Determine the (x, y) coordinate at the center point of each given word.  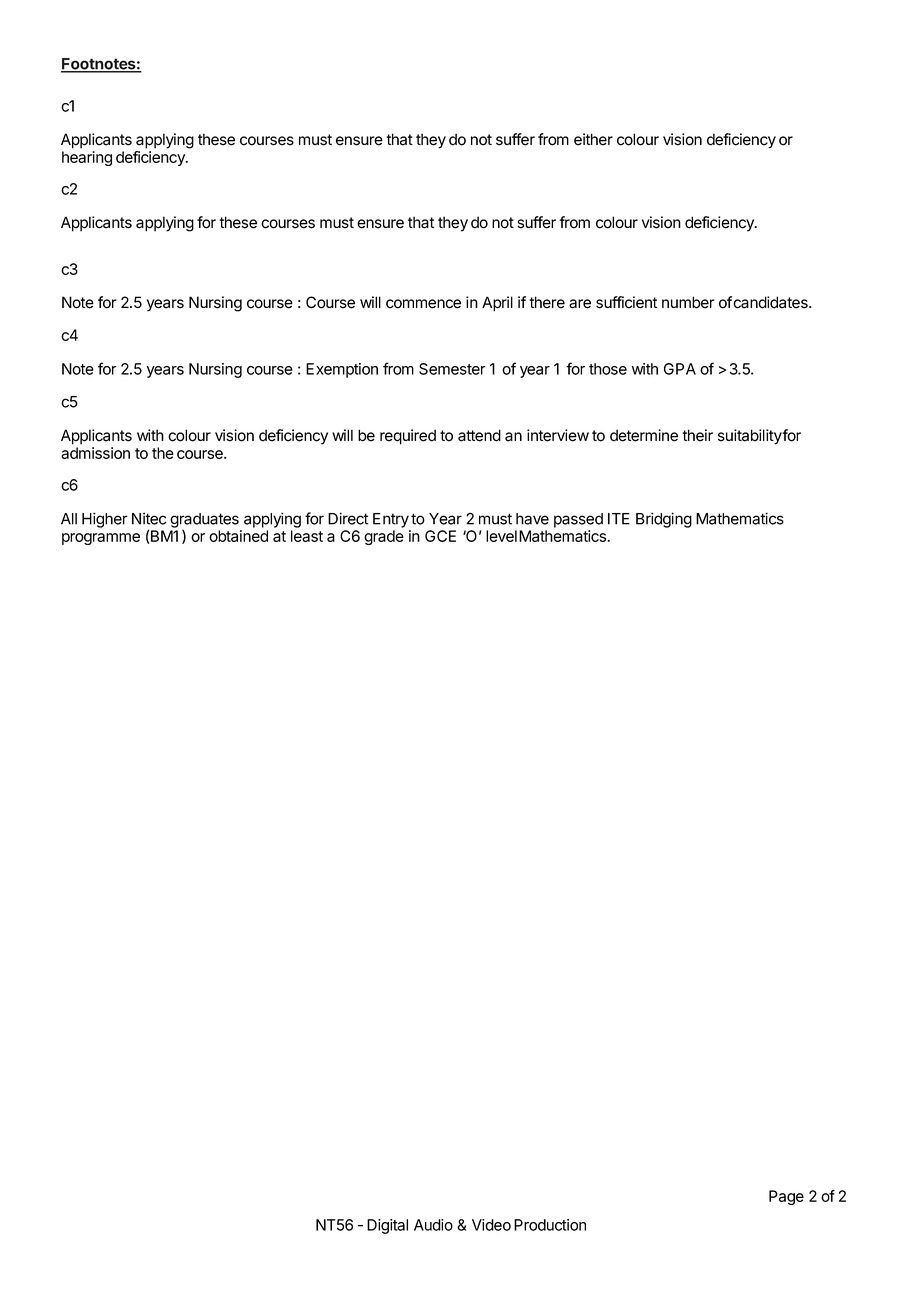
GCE (440, 536)
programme (101, 539)
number (688, 302)
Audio (433, 1225)
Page (786, 1197)
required (408, 437)
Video (491, 1225)
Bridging (664, 520)
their (697, 435)
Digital (387, 1226)
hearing (87, 158)
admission (95, 453)
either (593, 139)
